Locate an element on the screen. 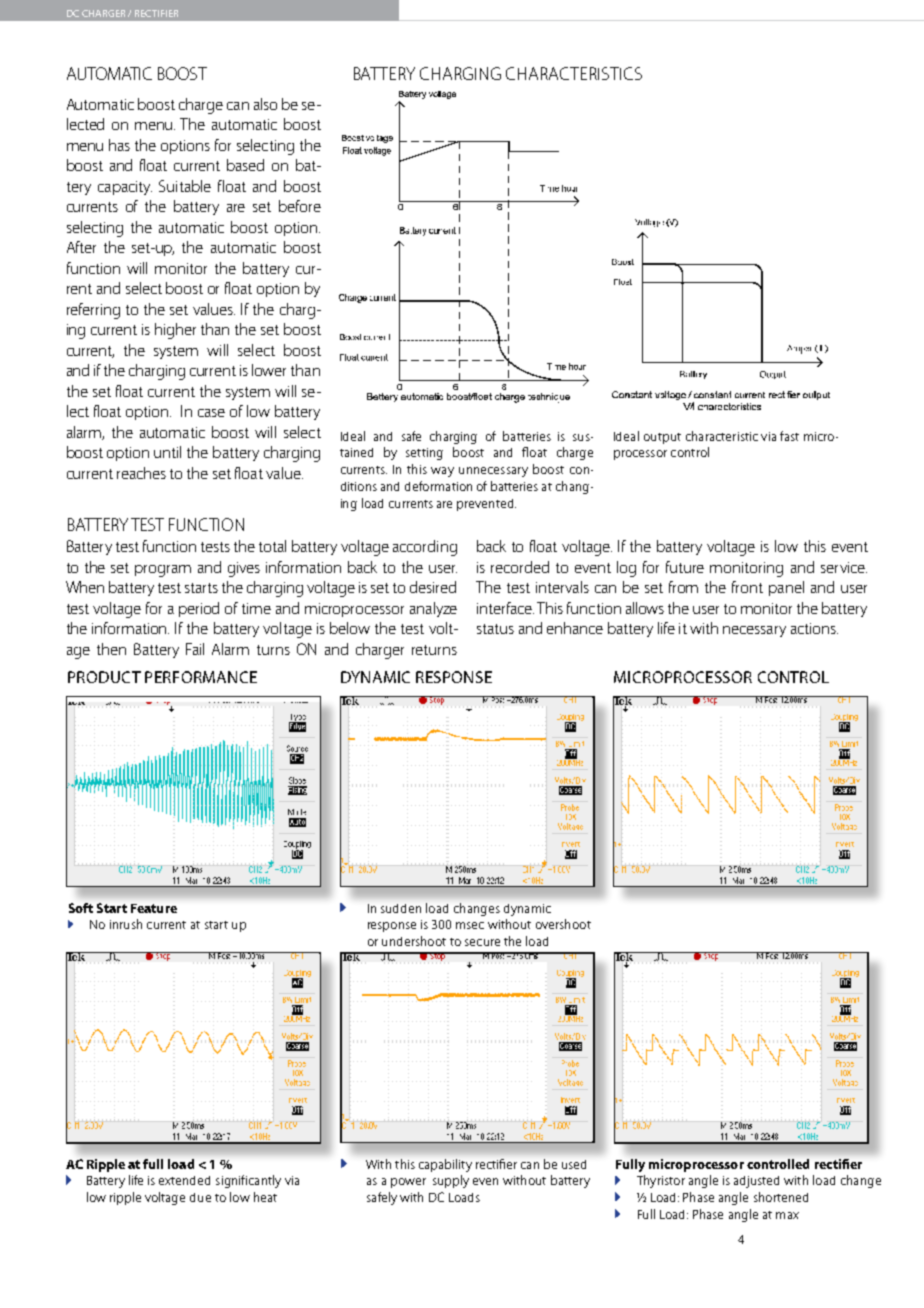 The height and width of the screenshot is (1308, 924). supply is located at coordinates (451, 1181).
